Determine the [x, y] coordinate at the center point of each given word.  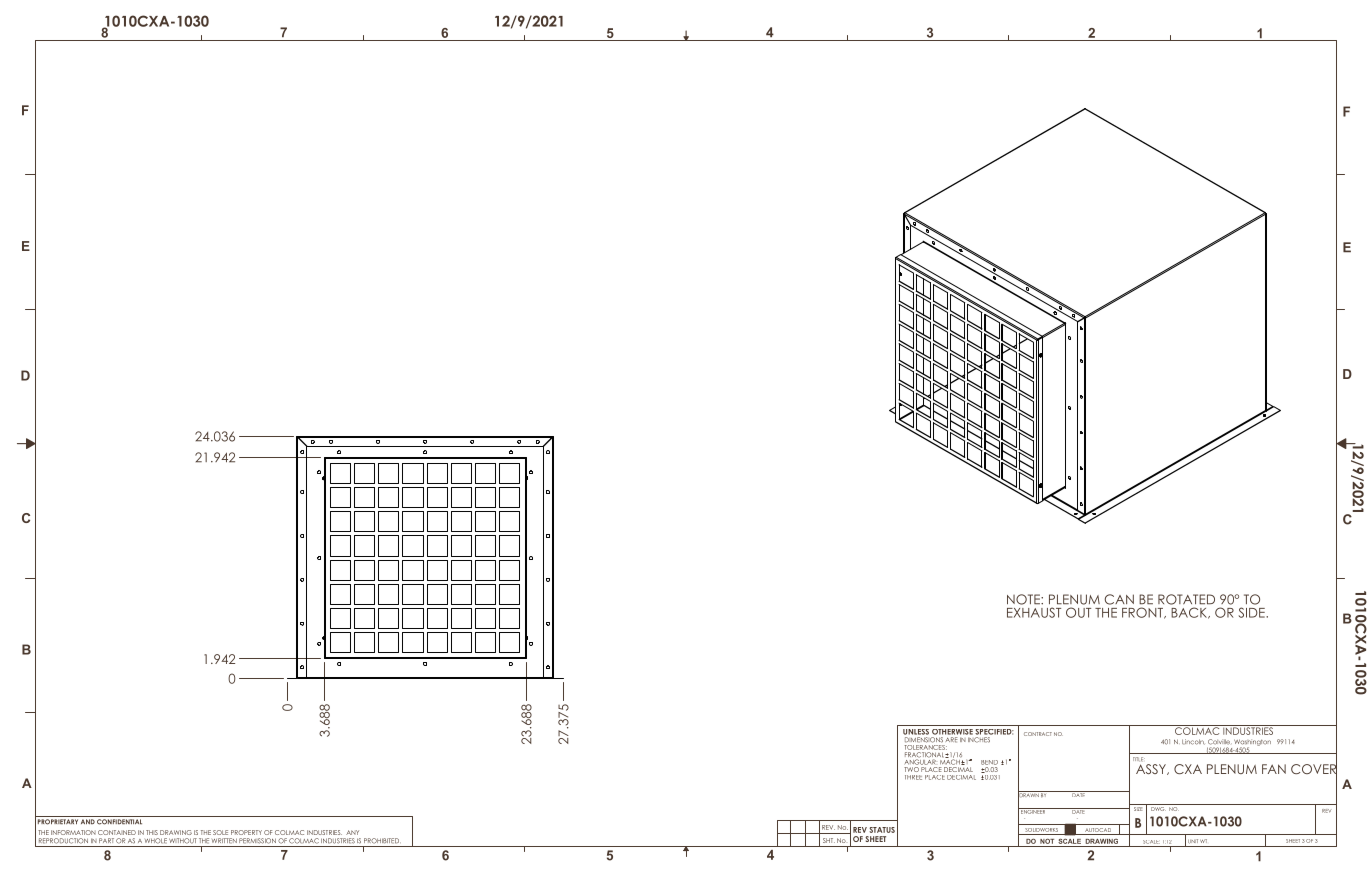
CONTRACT [1038, 734]
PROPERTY [246, 832]
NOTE [1024, 599]
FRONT [1143, 613]
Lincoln [1193, 742]
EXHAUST [1034, 612]
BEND [989, 762]
